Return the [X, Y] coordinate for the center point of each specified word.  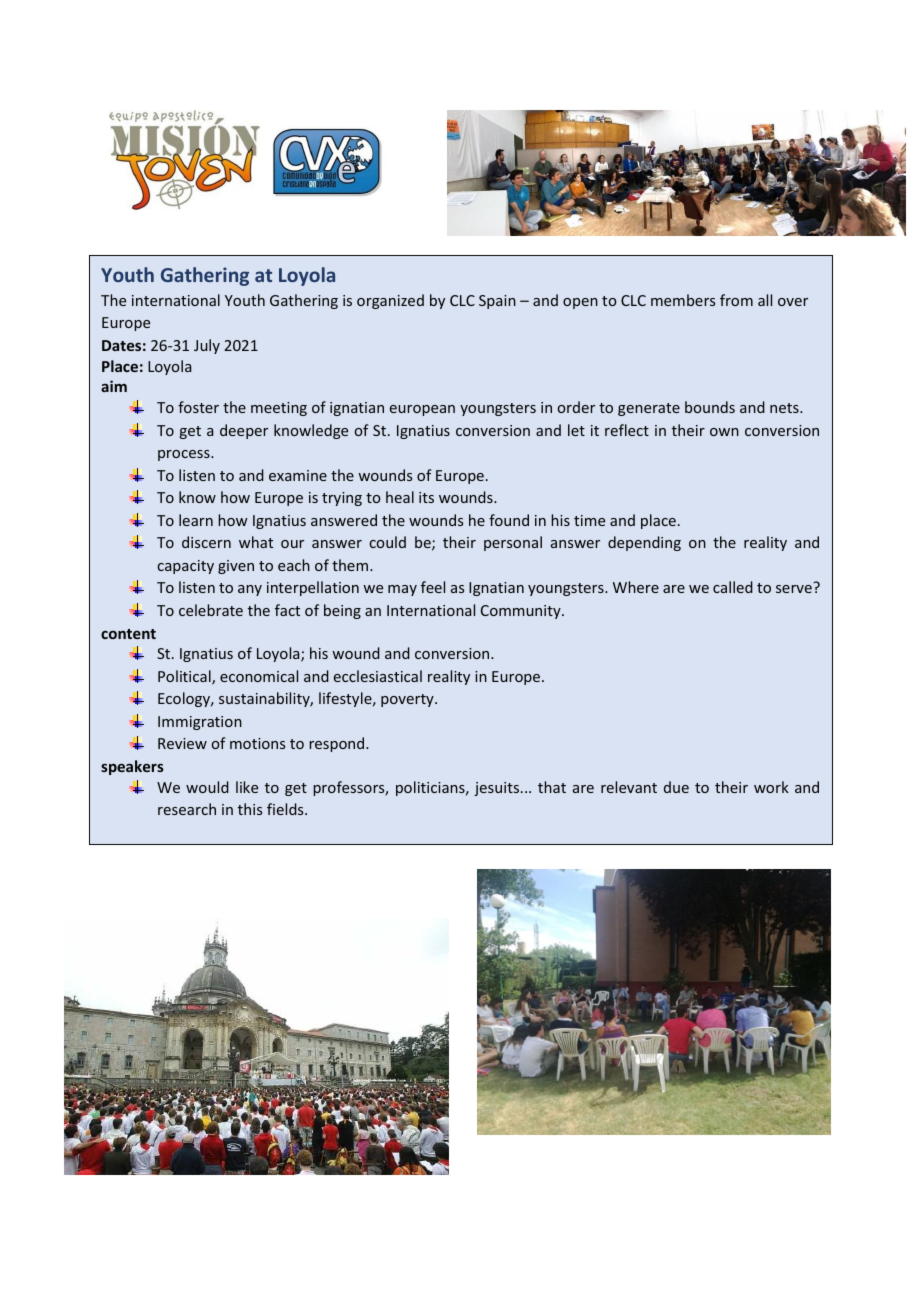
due [676, 787]
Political [185, 677]
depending [644, 543]
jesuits [498, 789]
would [207, 787]
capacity [185, 567]
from [736, 300]
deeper [244, 431]
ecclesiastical [378, 676]
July [207, 346]
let [576, 430]
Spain [497, 302]
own [724, 432]
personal [513, 543]
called [733, 587]
